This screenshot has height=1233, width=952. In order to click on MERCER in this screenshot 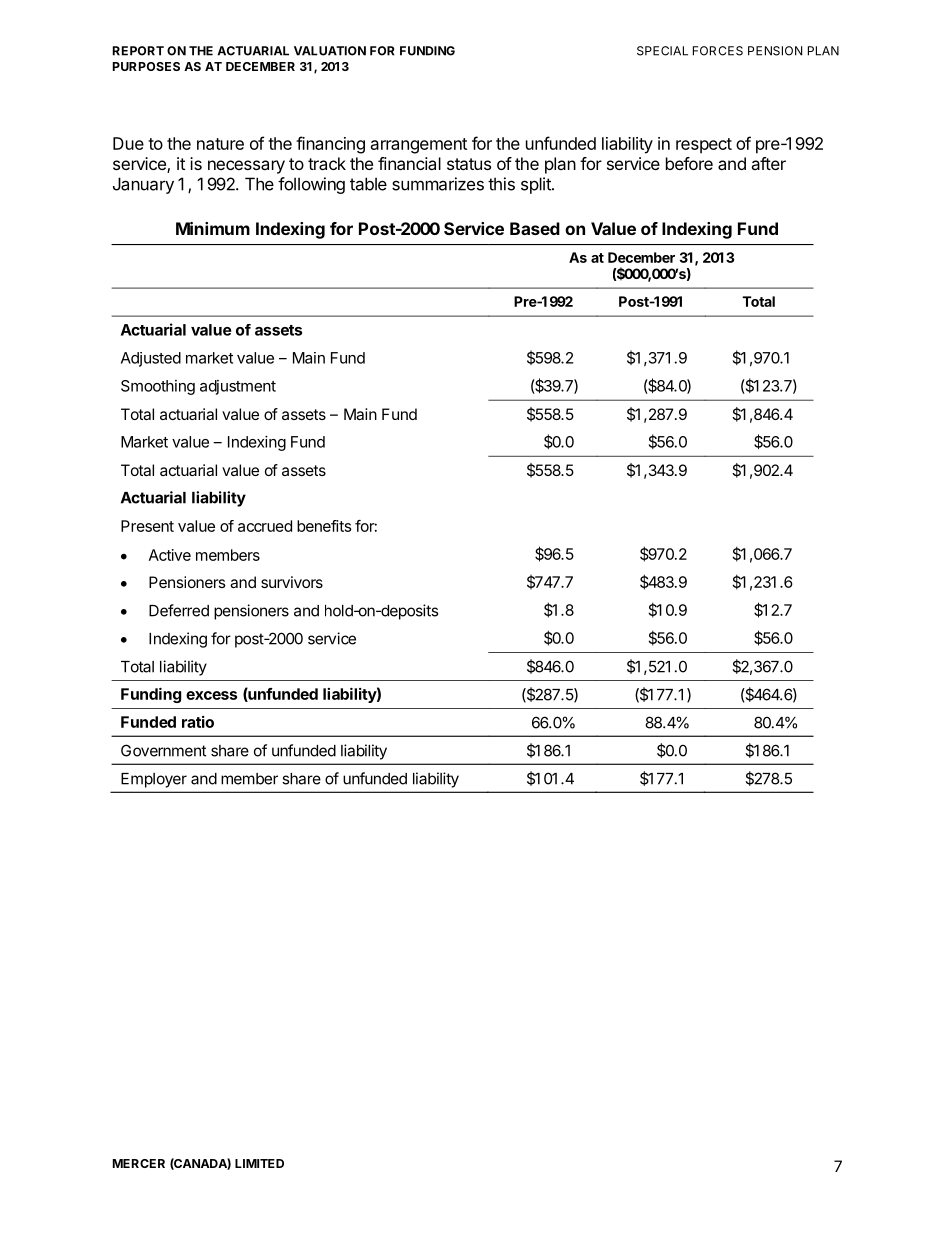, I will do `click(139, 1163)`.
